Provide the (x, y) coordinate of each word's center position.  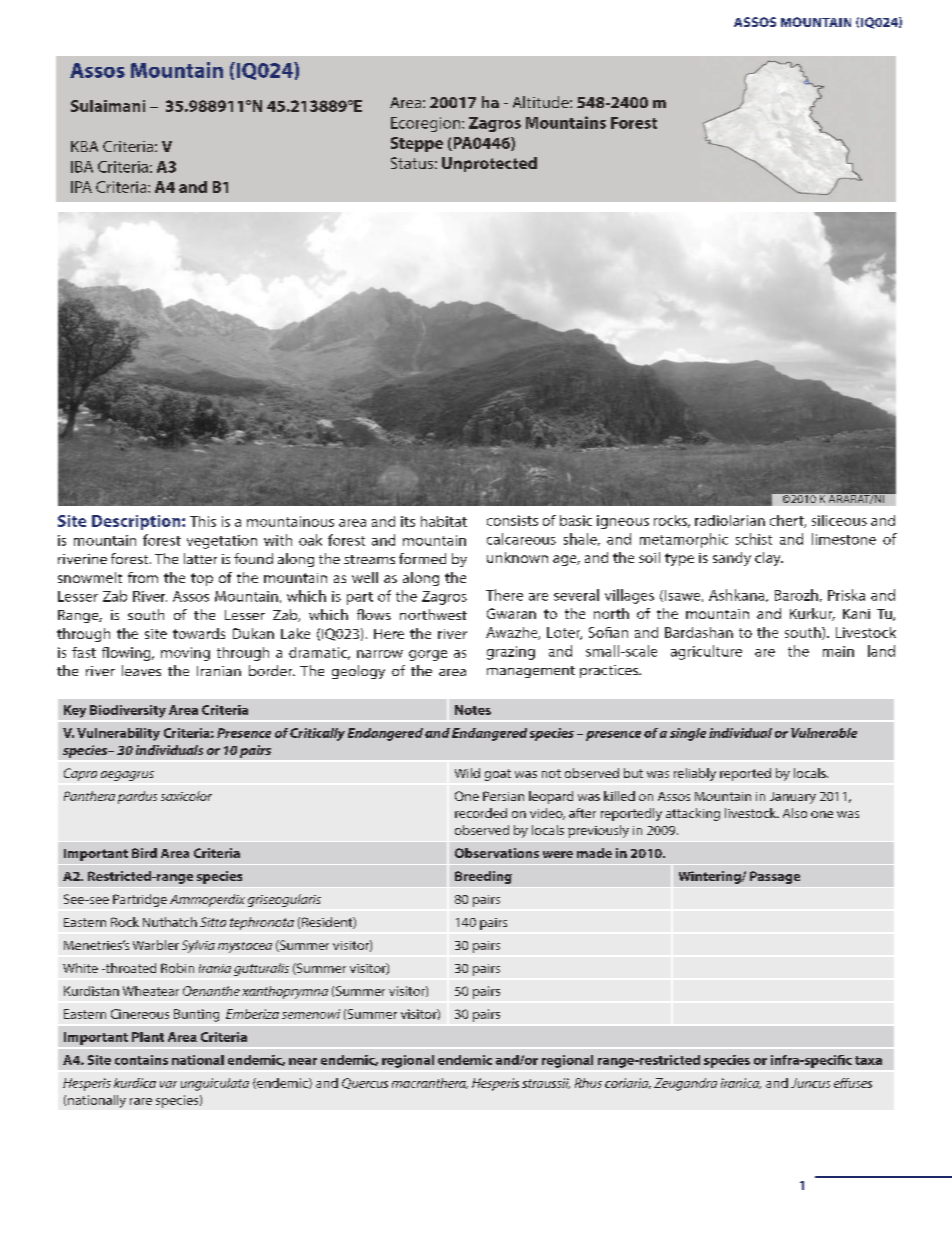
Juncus (810, 1083)
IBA (82, 167)
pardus (137, 797)
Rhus (588, 1083)
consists (512, 520)
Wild (467, 773)
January (793, 798)
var (168, 1084)
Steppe (417, 144)
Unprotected (489, 164)
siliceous (839, 520)
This (203, 521)
